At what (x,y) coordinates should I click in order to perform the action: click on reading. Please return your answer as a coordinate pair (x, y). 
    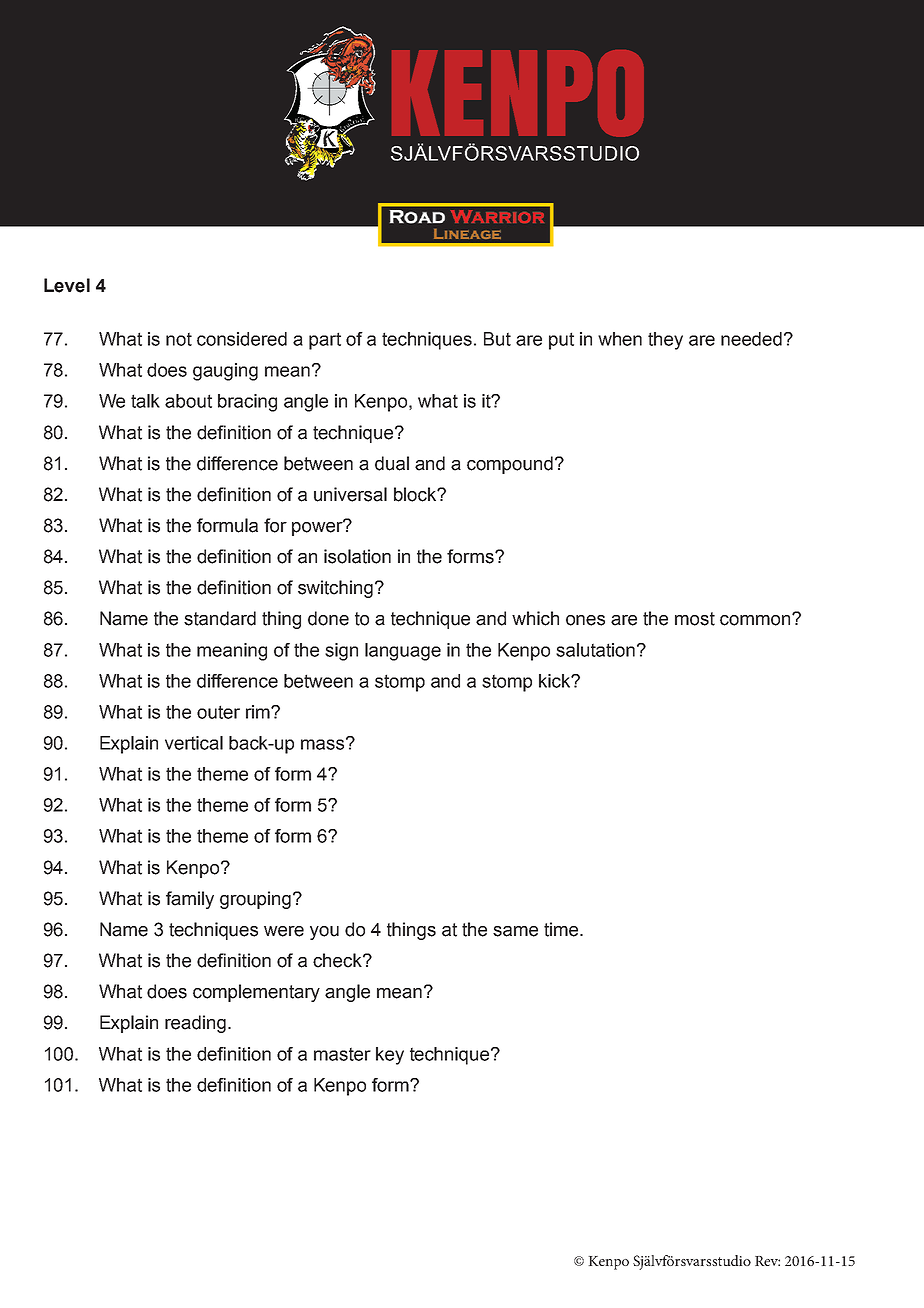
    Looking at the image, I should click on (195, 1024).
